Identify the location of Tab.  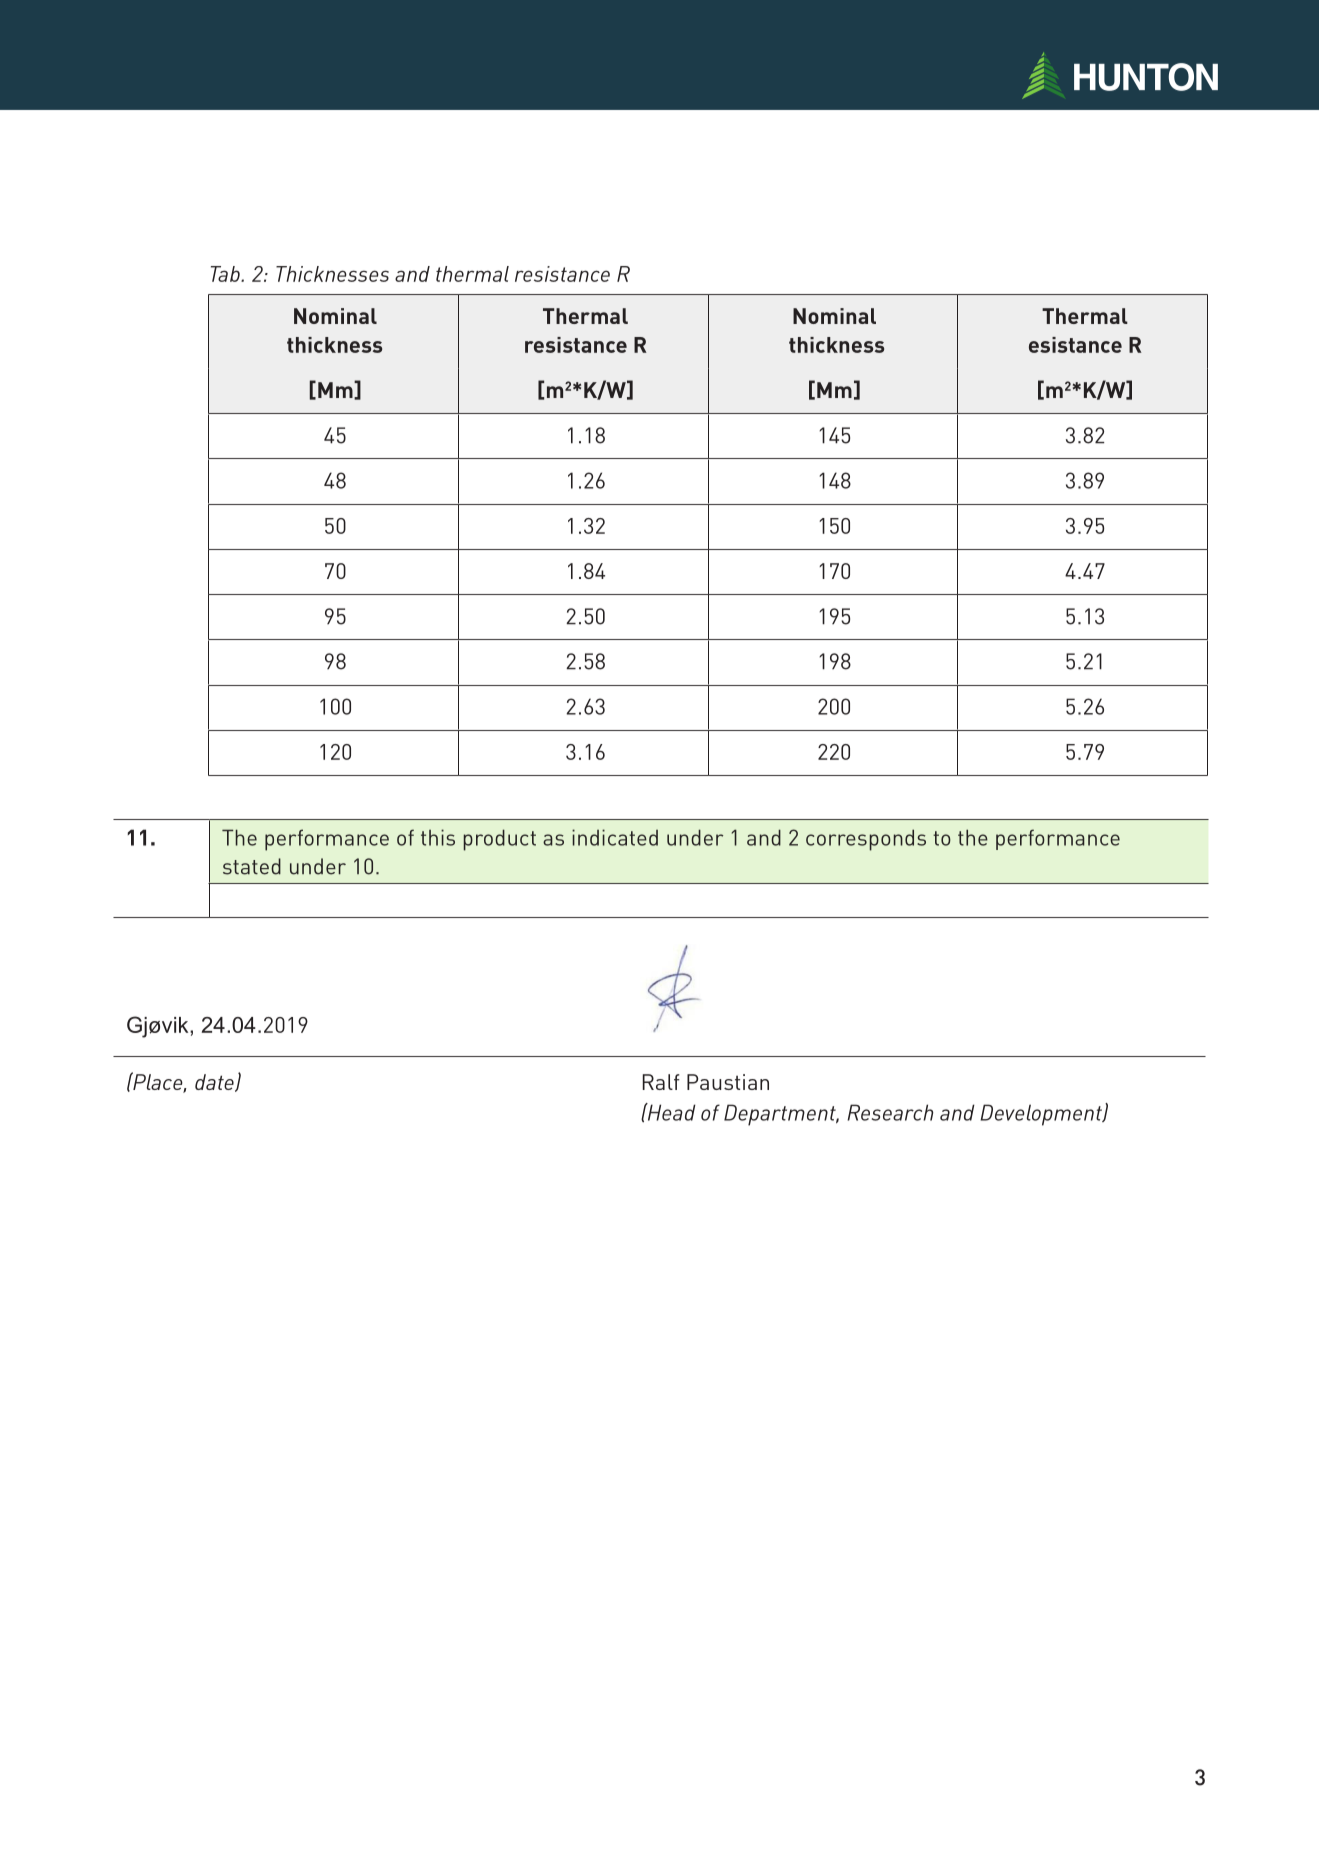
(226, 274).
